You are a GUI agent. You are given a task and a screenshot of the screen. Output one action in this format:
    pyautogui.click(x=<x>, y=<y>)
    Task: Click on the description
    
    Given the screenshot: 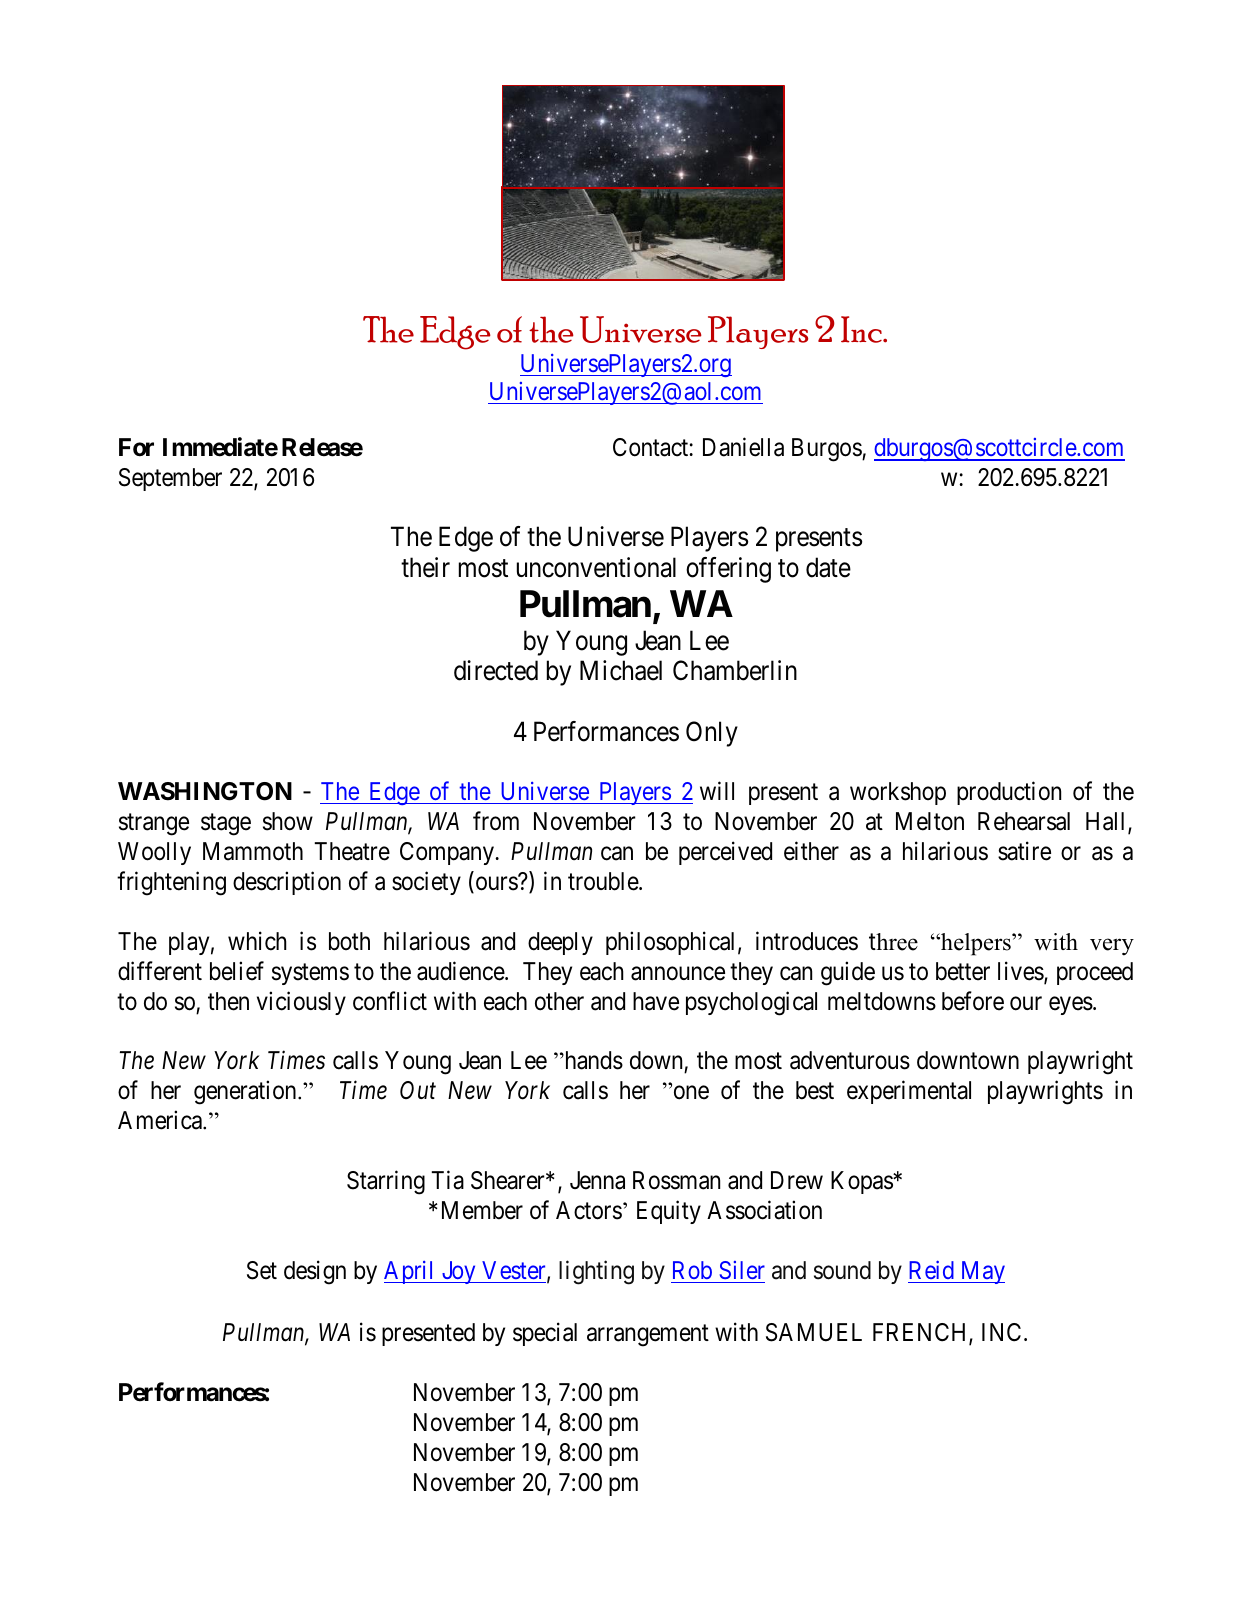 What is the action you would take?
    pyautogui.click(x=287, y=883)
